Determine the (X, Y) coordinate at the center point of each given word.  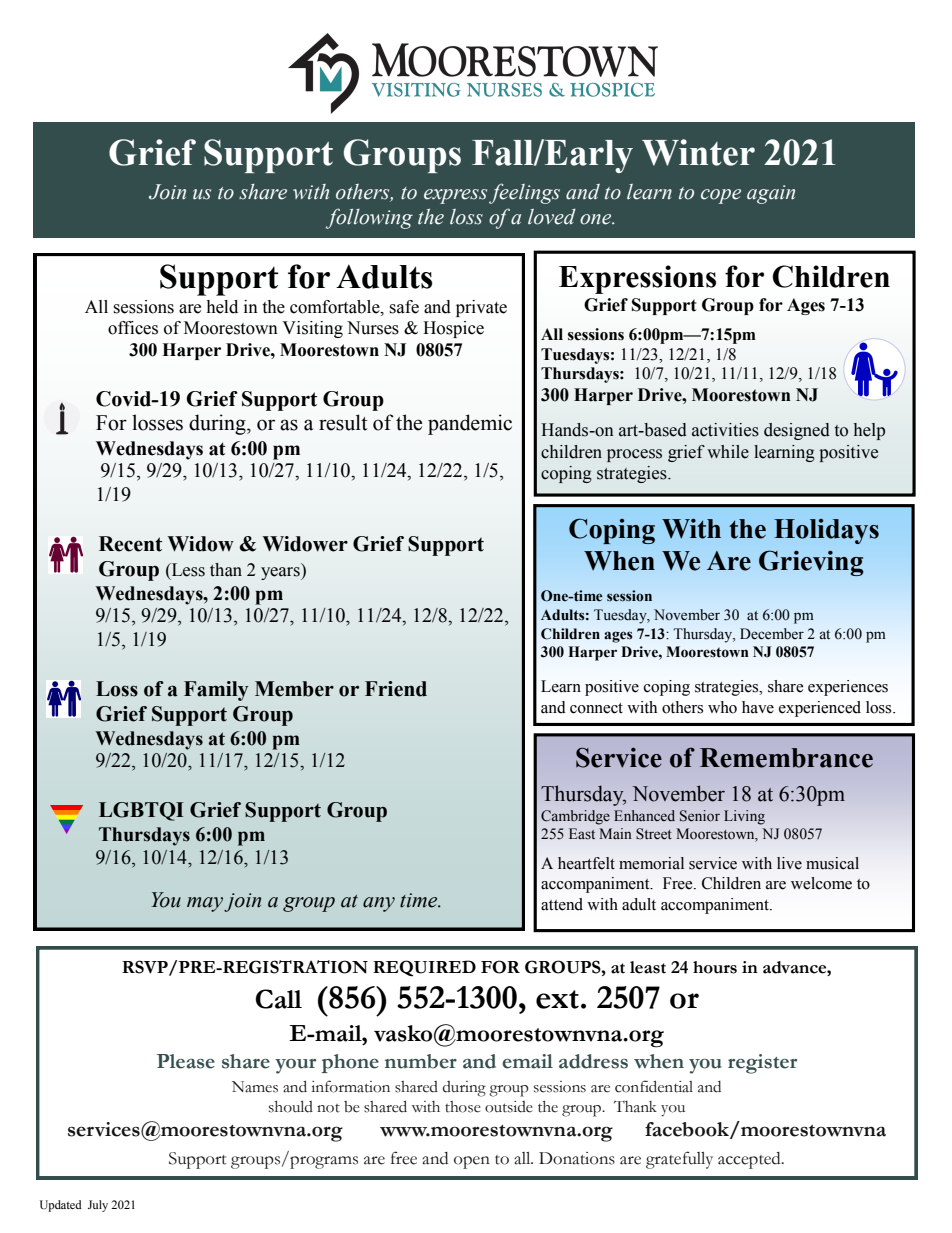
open (472, 1162)
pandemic (470, 424)
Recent (130, 544)
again (771, 194)
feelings (524, 193)
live (789, 863)
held (222, 307)
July (98, 1206)
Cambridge (575, 817)
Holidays (826, 531)
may (205, 904)
